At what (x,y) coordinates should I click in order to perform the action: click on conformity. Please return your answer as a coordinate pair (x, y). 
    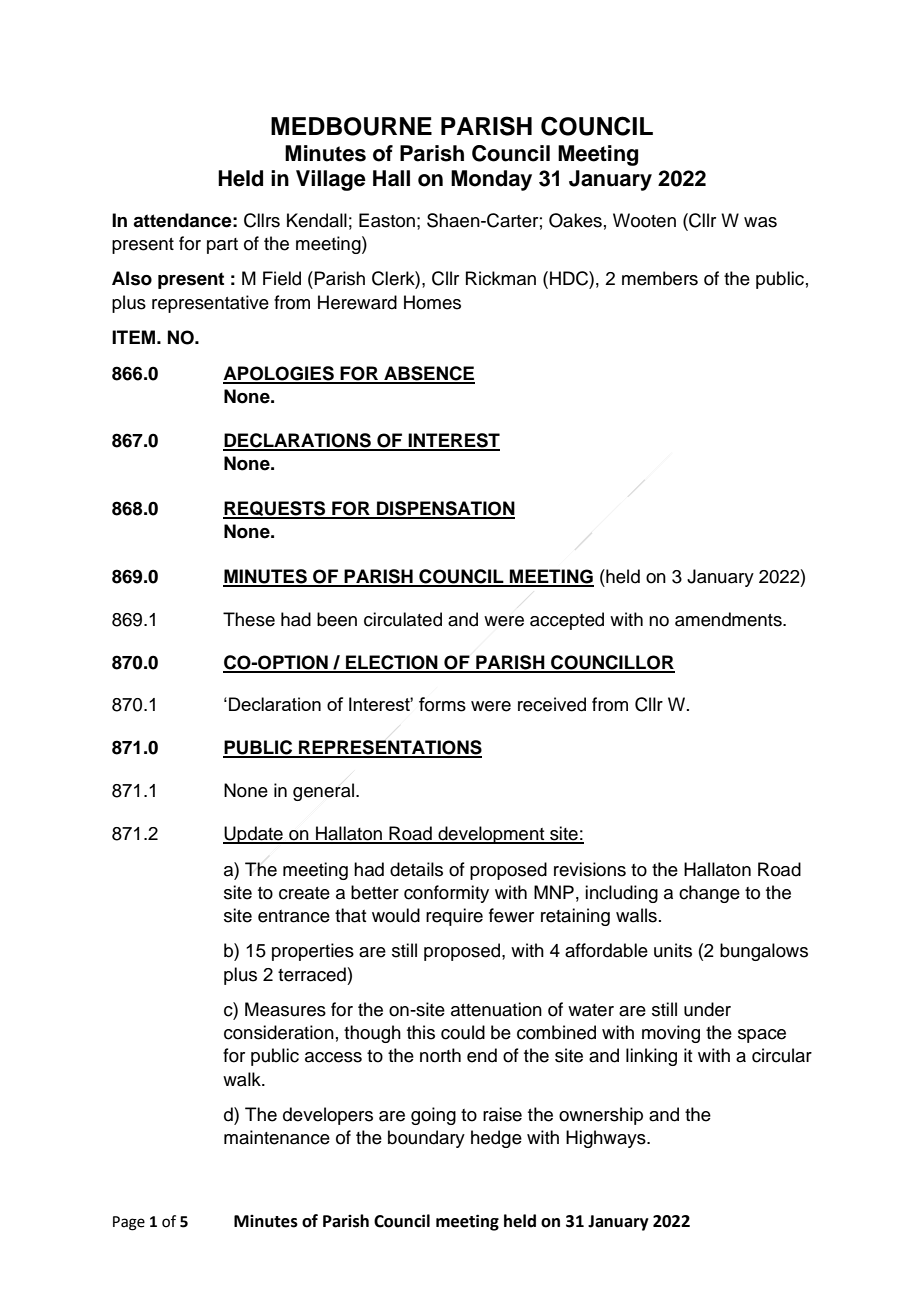
    Looking at the image, I should click on (446, 894).
